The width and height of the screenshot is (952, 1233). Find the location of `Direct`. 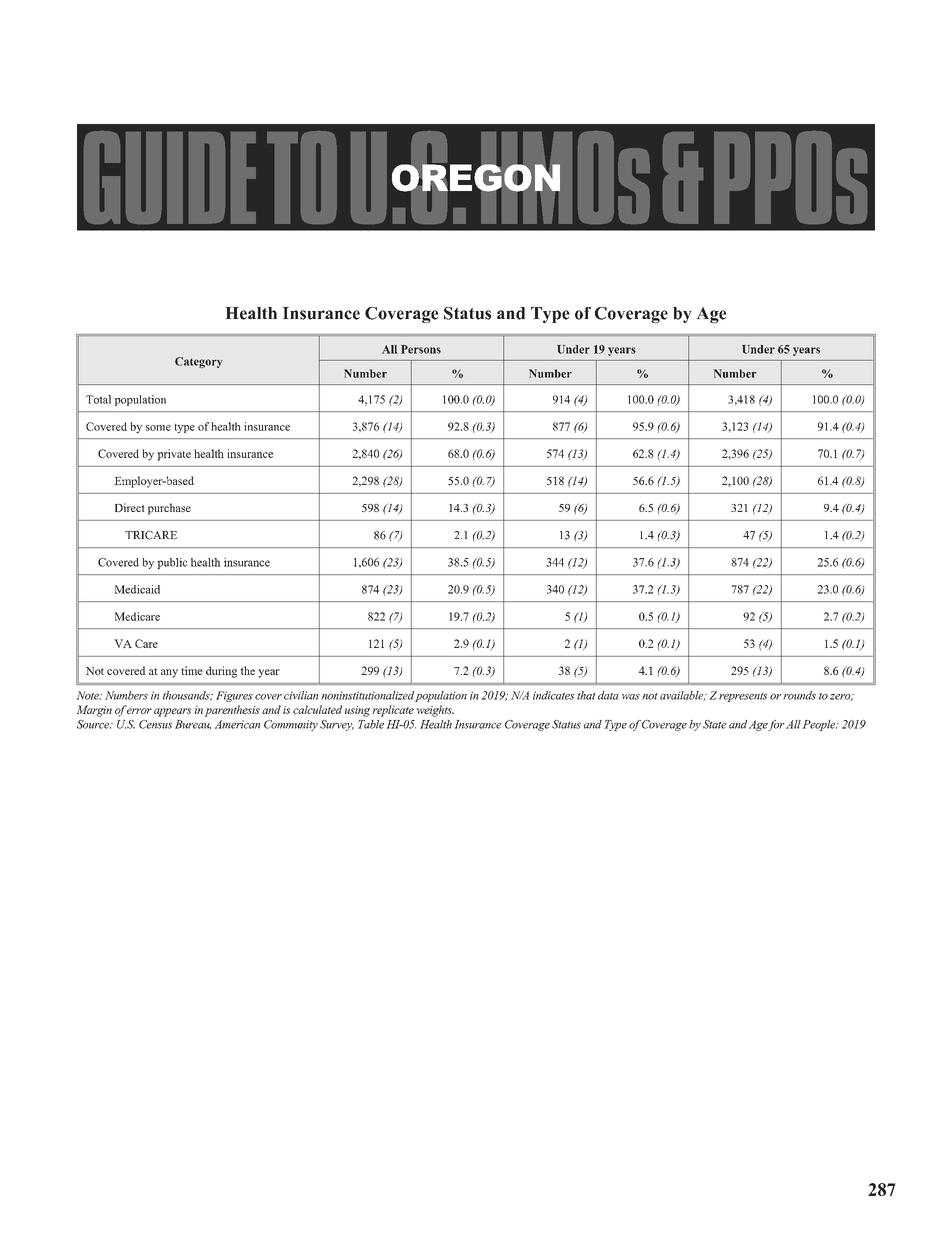

Direct is located at coordinates (130, 507).
